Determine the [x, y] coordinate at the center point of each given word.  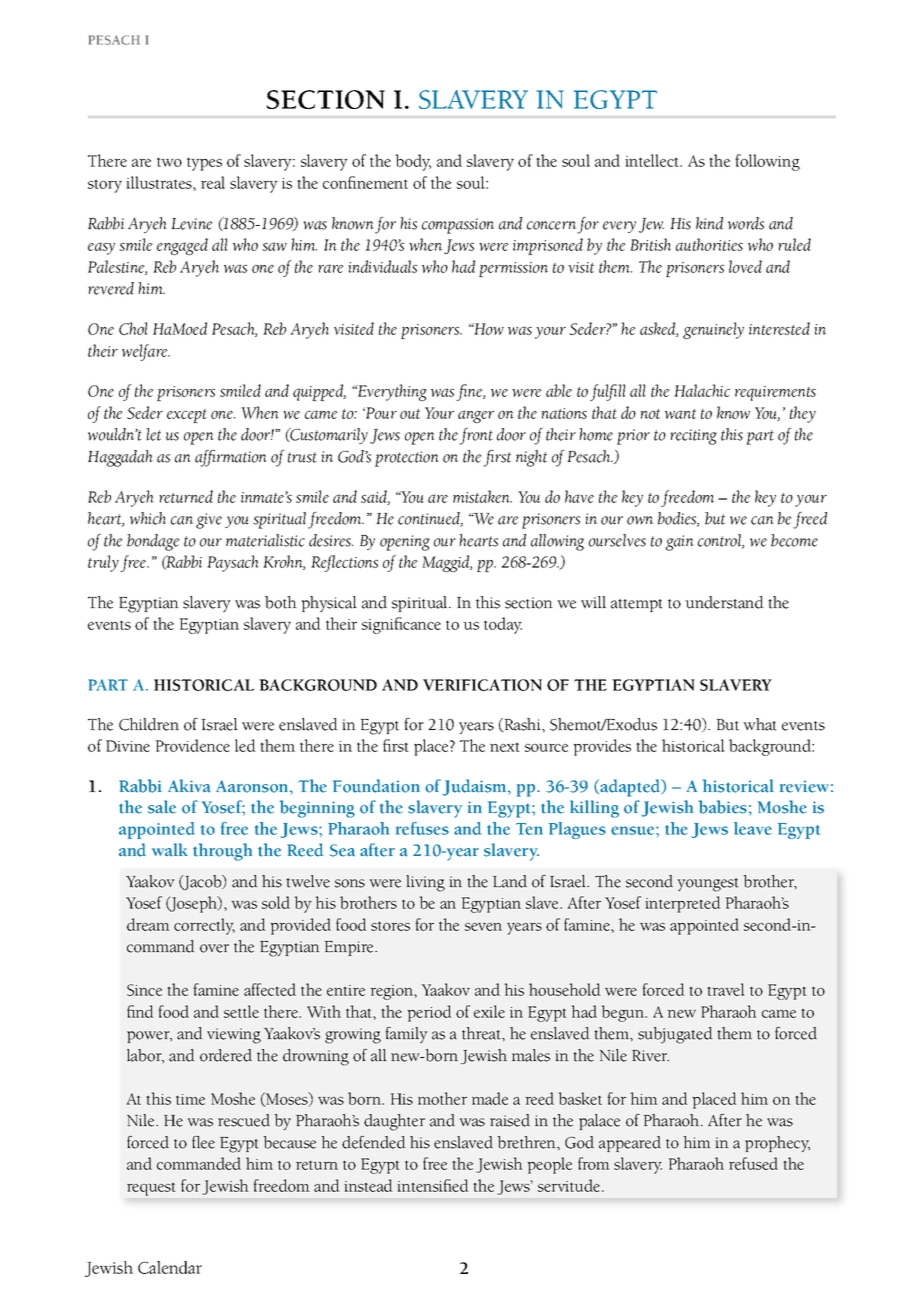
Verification [482, 685]
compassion [458, 226]
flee [203, 1142]
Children [149, 724]
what [760, 724]
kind [709, 223]
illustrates [160, 182]
